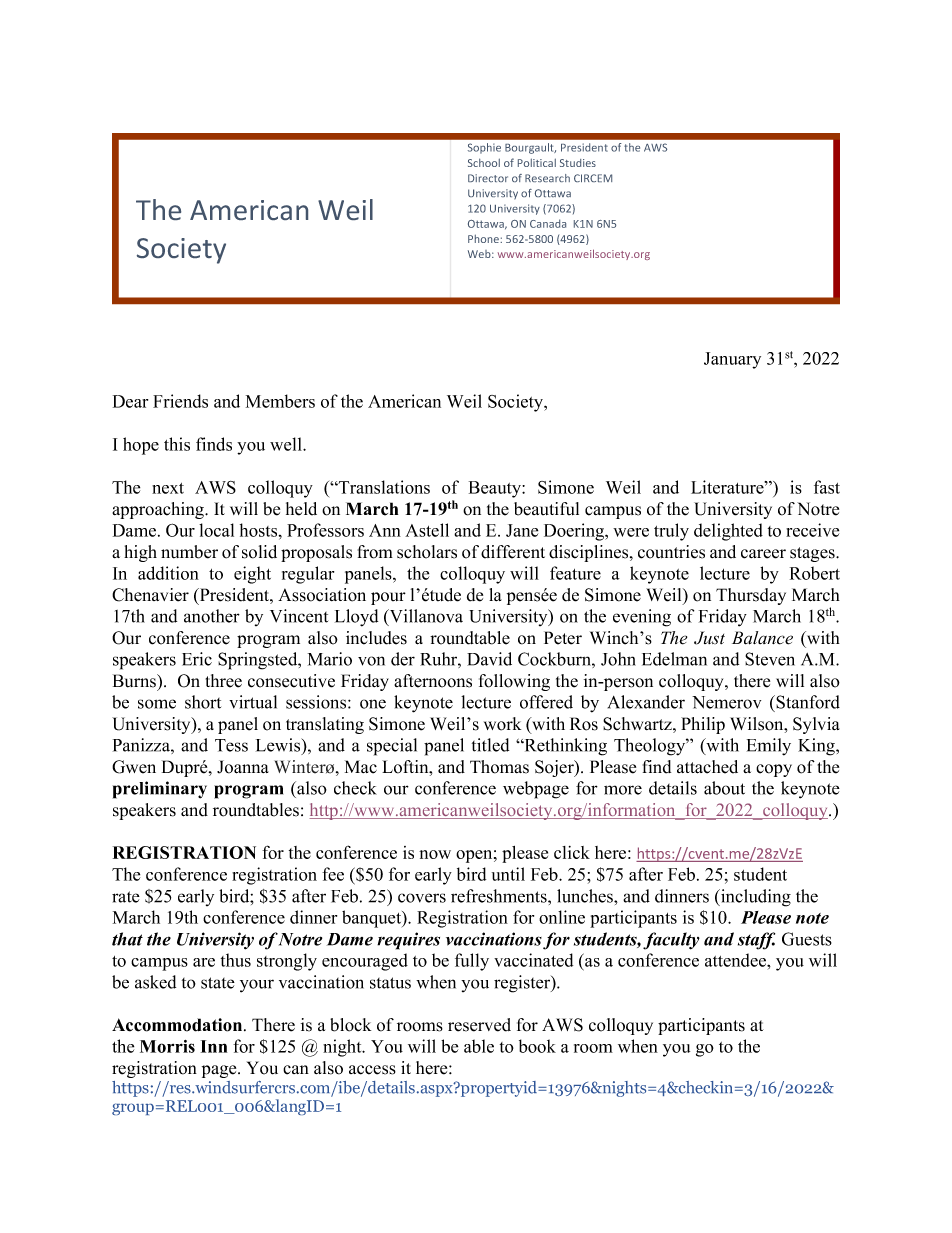 The image size is (952, 1233). I want to click on another, so click(212, 616).
